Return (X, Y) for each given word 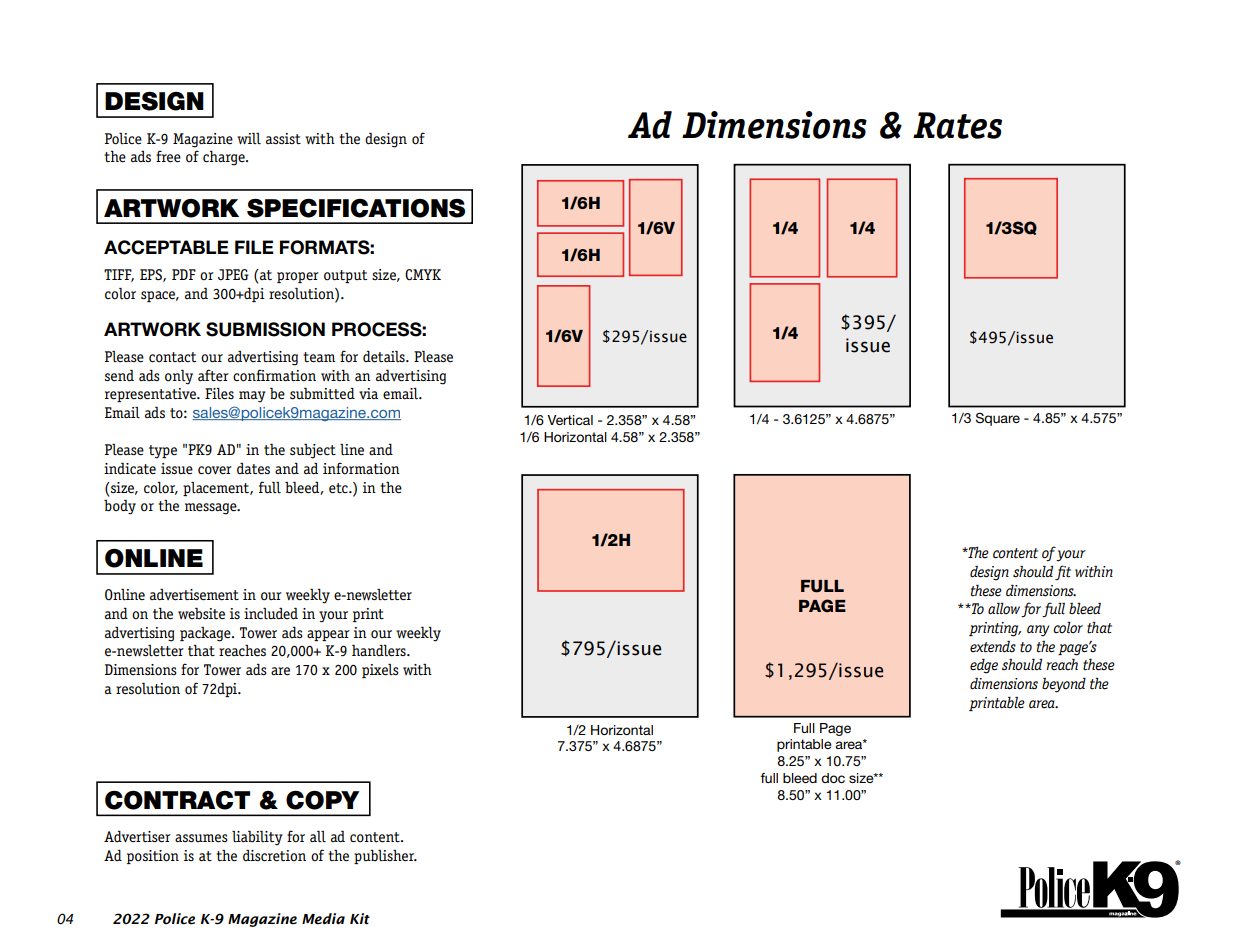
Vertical (570, 420)
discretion (274, 856)
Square (998, 419)
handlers (380, 651)
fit (1063, 572)
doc (833, 778)
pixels (380, 671)
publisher (385, 857)
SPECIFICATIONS (356, 208)
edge (984, 666)
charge (225, 158)
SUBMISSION (265, 329)
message (212, 509)
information (361, 468)
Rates (957, 125)
